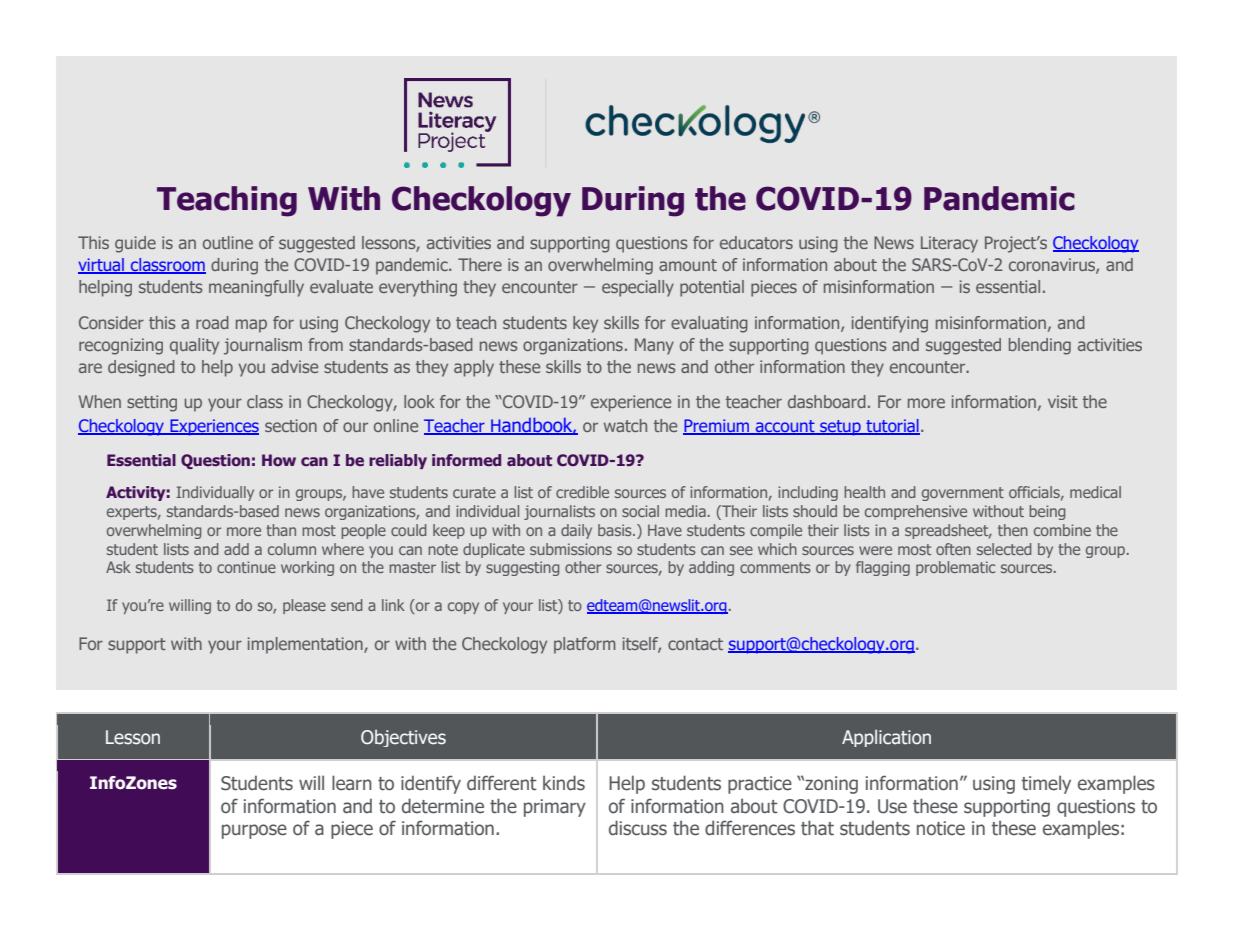 The width and height of the screenshot is (1233, 952). I want to click on primary, so click(555, 808).
